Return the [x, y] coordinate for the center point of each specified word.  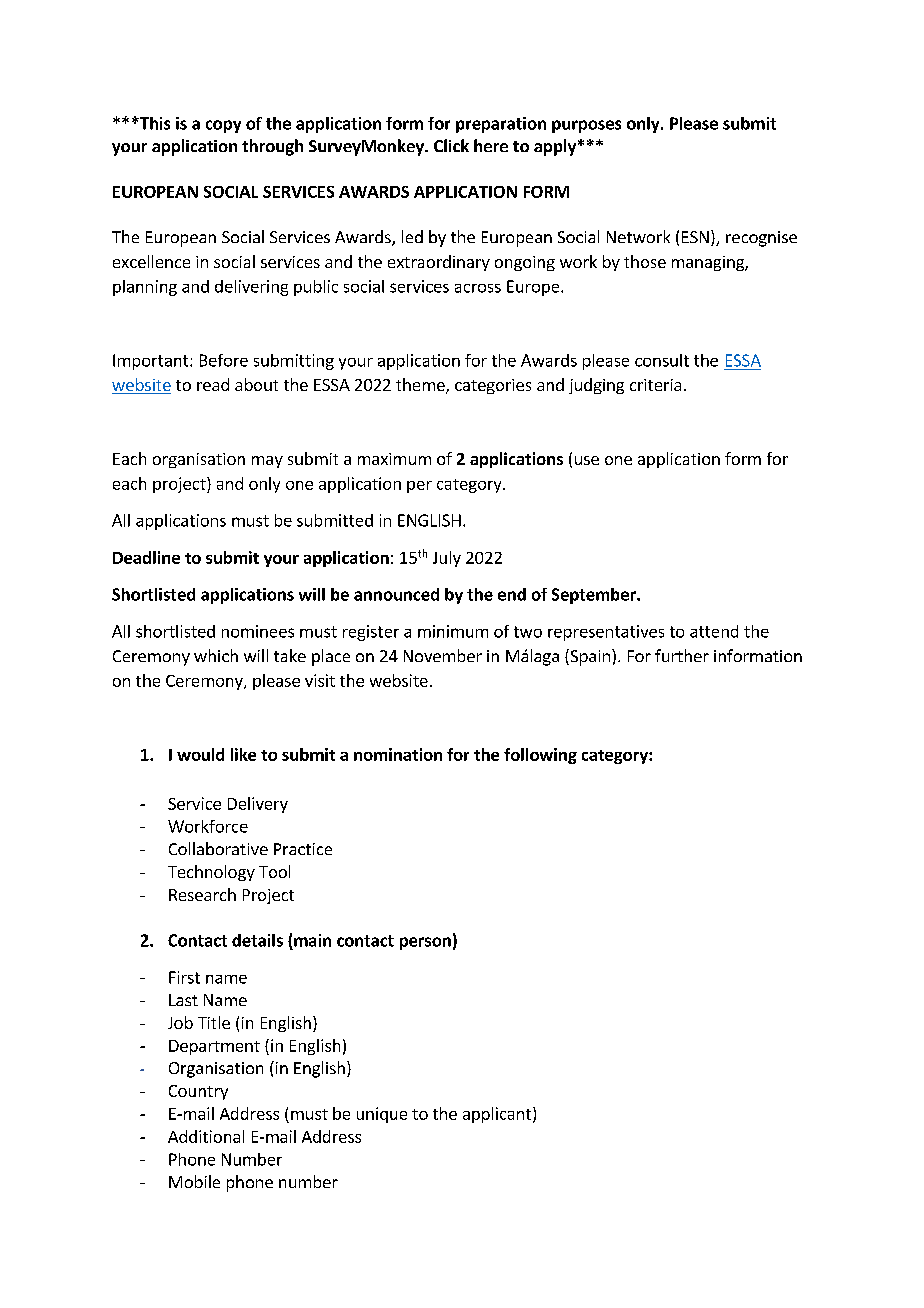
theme [421, 386]
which [216, 655]
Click [451, 145]
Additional [206, 1136]
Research [202, 894]
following [540, 756]
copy [223, 126]
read [213, 384]
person [425, 943]
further [682, 655]
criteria [655, 385]
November [443, 655]
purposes [586, 126]
